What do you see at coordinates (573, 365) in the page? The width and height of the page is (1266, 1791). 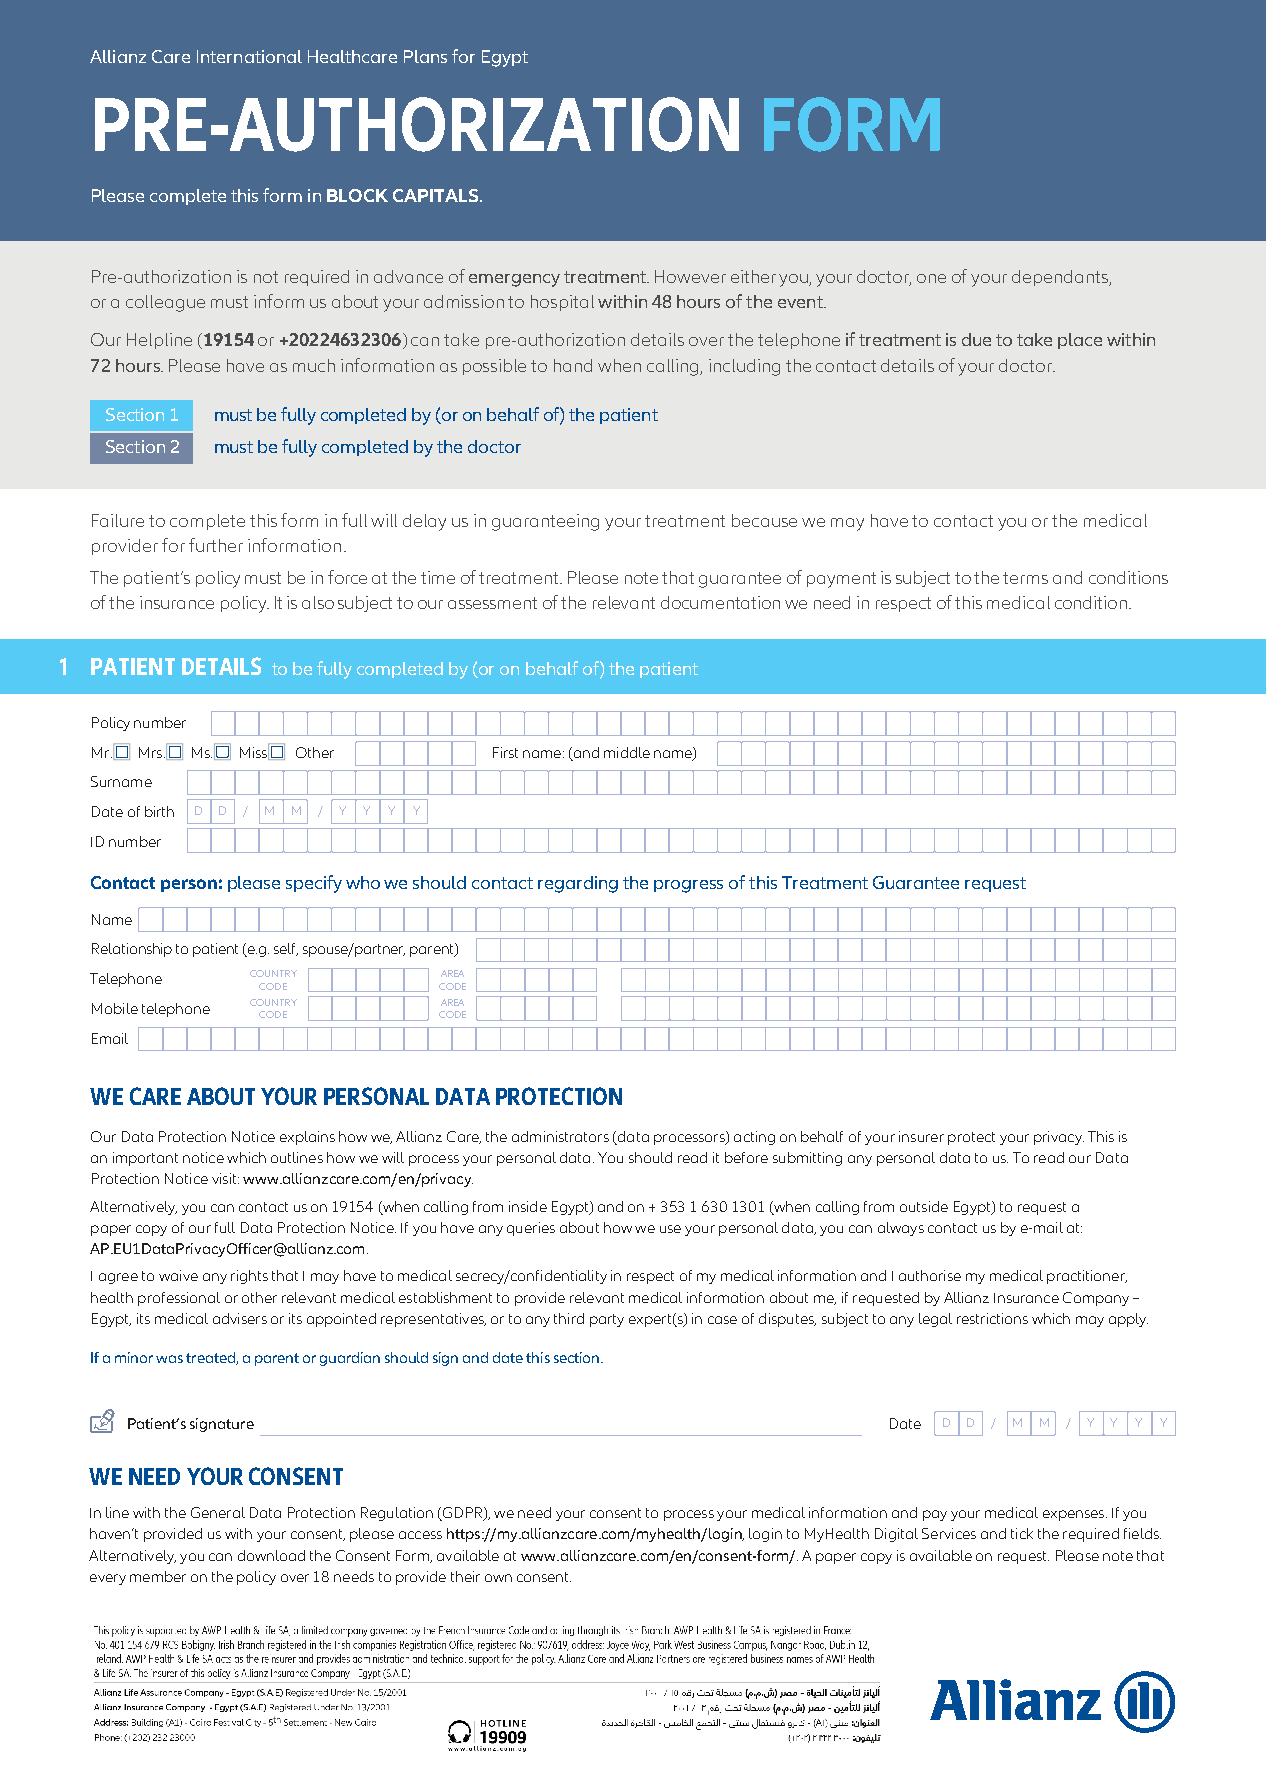 I see `hand` at bounding box center [573, 365].
